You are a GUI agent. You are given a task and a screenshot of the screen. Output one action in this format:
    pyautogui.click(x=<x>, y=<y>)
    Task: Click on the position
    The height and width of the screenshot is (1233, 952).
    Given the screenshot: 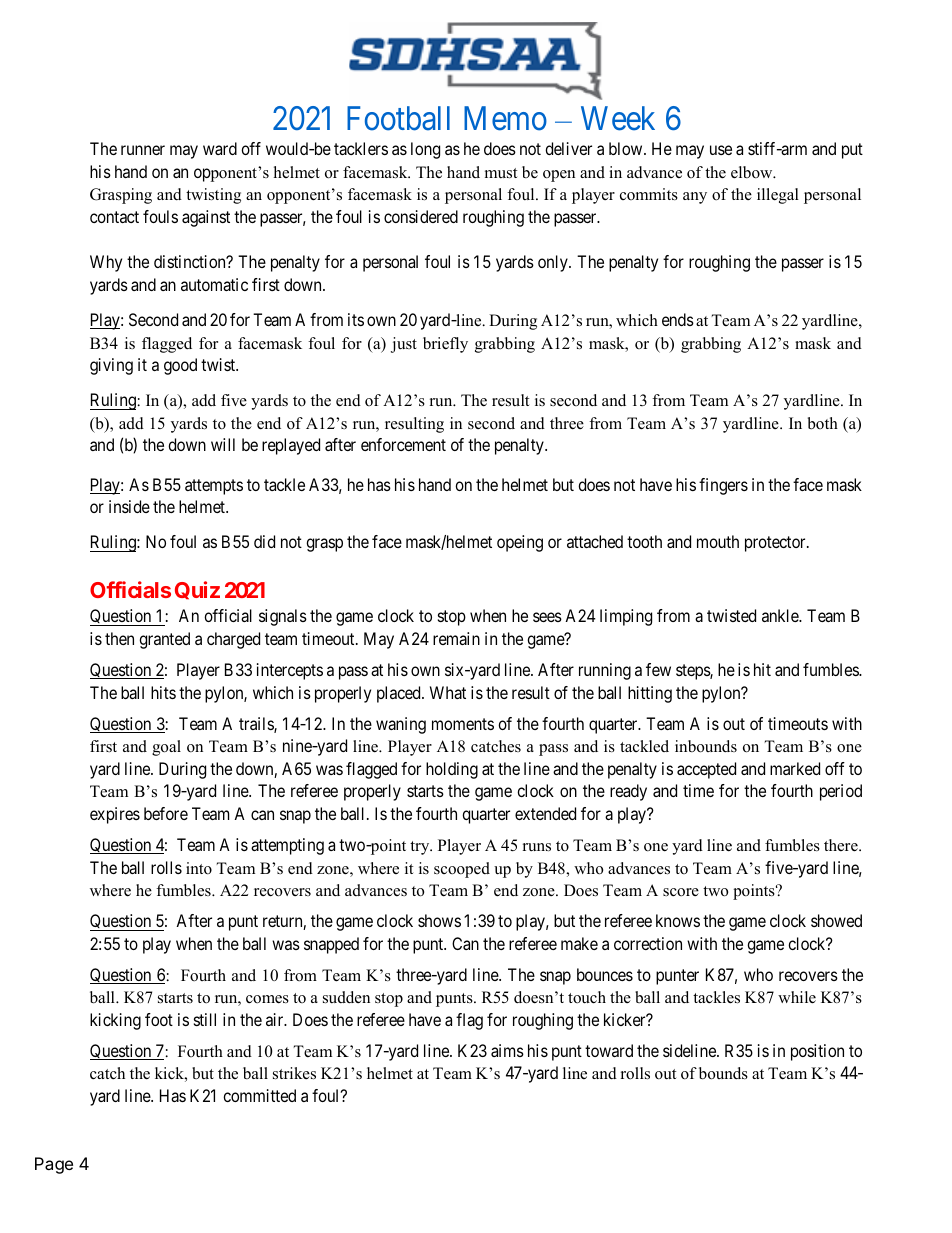 What is the action you would take?
    pyautogui.click(x=817, y=1052)
